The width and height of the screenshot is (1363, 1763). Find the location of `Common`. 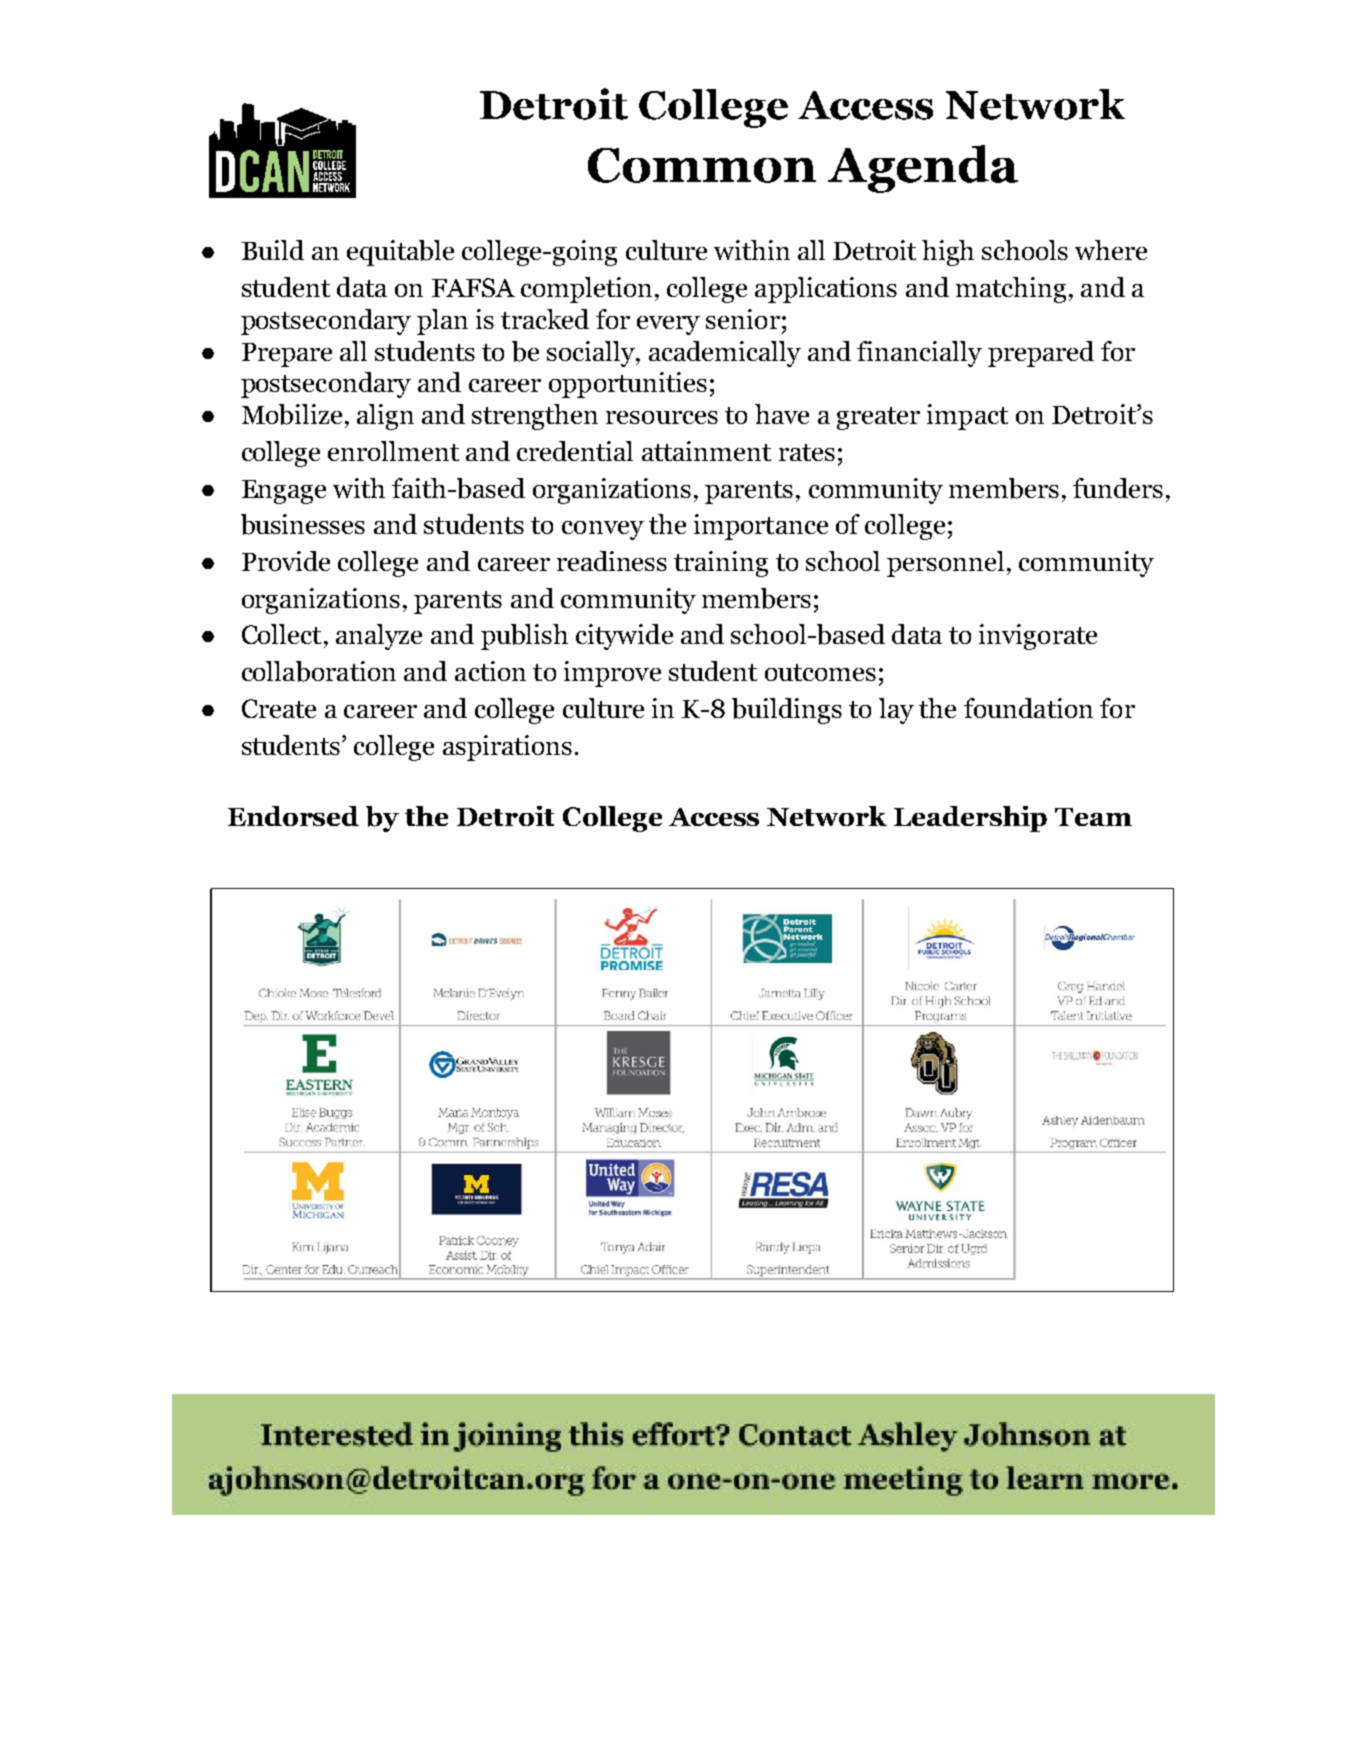

Common is located at coordinates (702, 165).
